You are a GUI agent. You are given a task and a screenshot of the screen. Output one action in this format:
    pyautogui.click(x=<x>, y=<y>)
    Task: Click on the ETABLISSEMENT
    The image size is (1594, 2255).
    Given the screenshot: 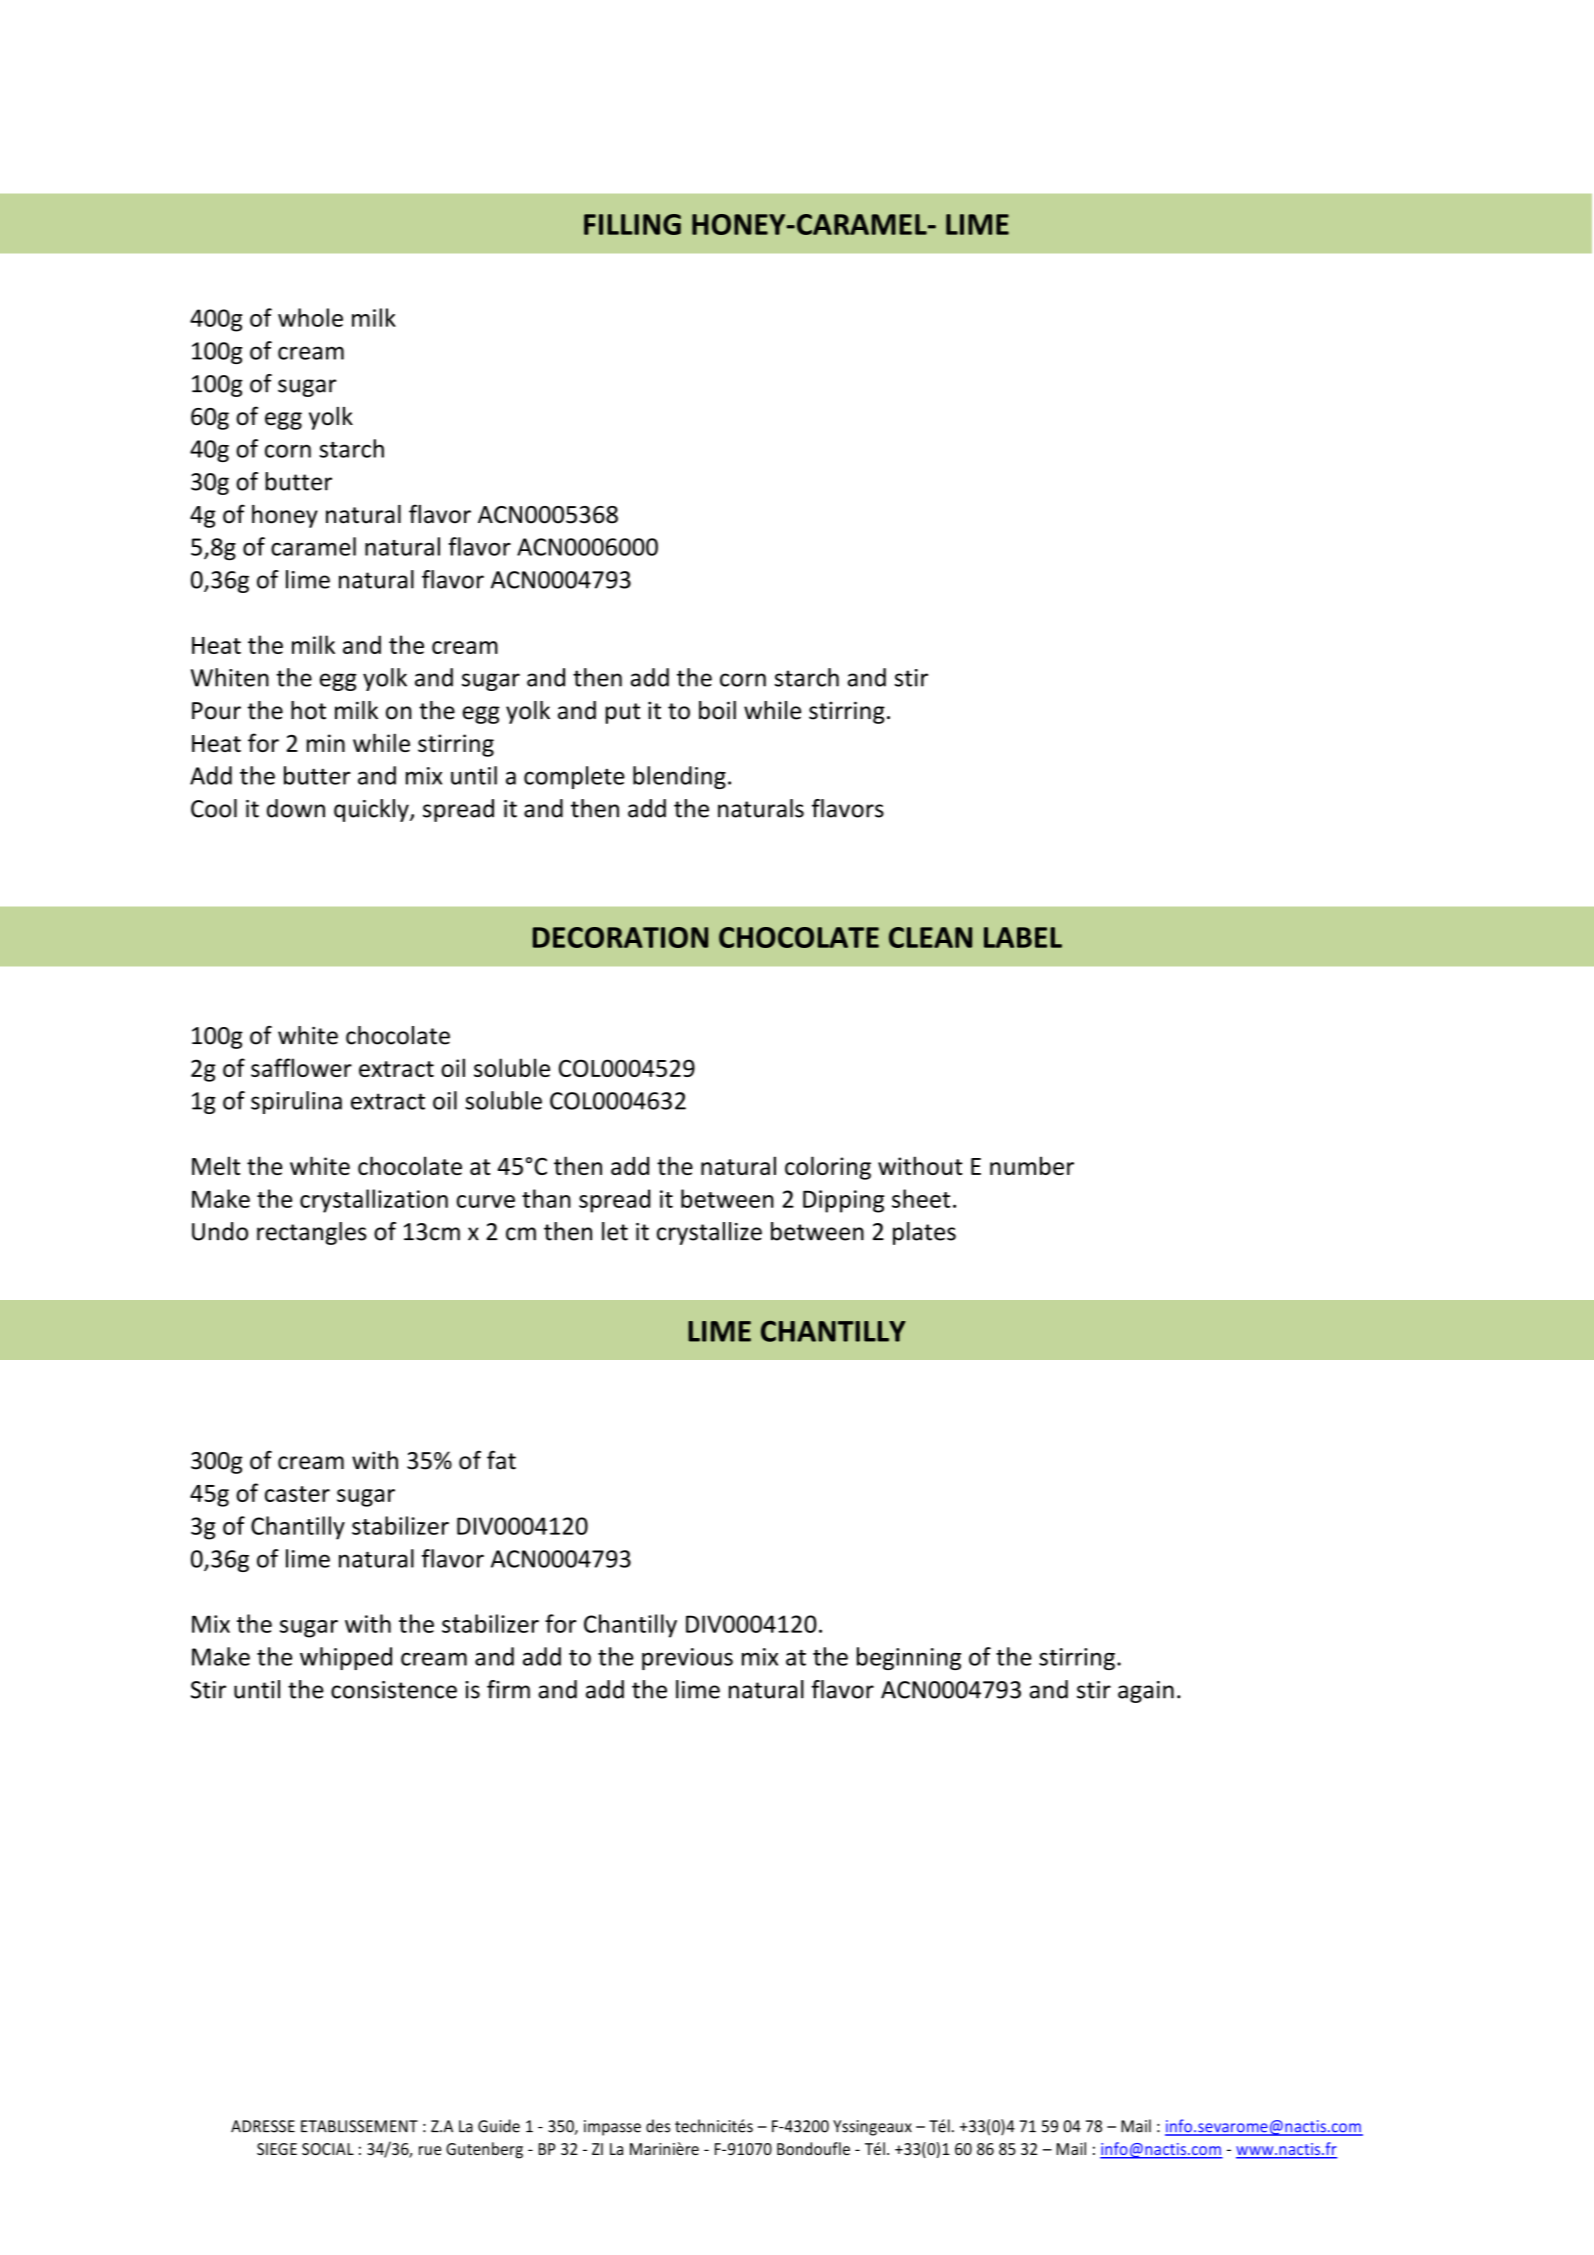 What is the action you would take?
    pyautogui.click(x=359, y=2126)
